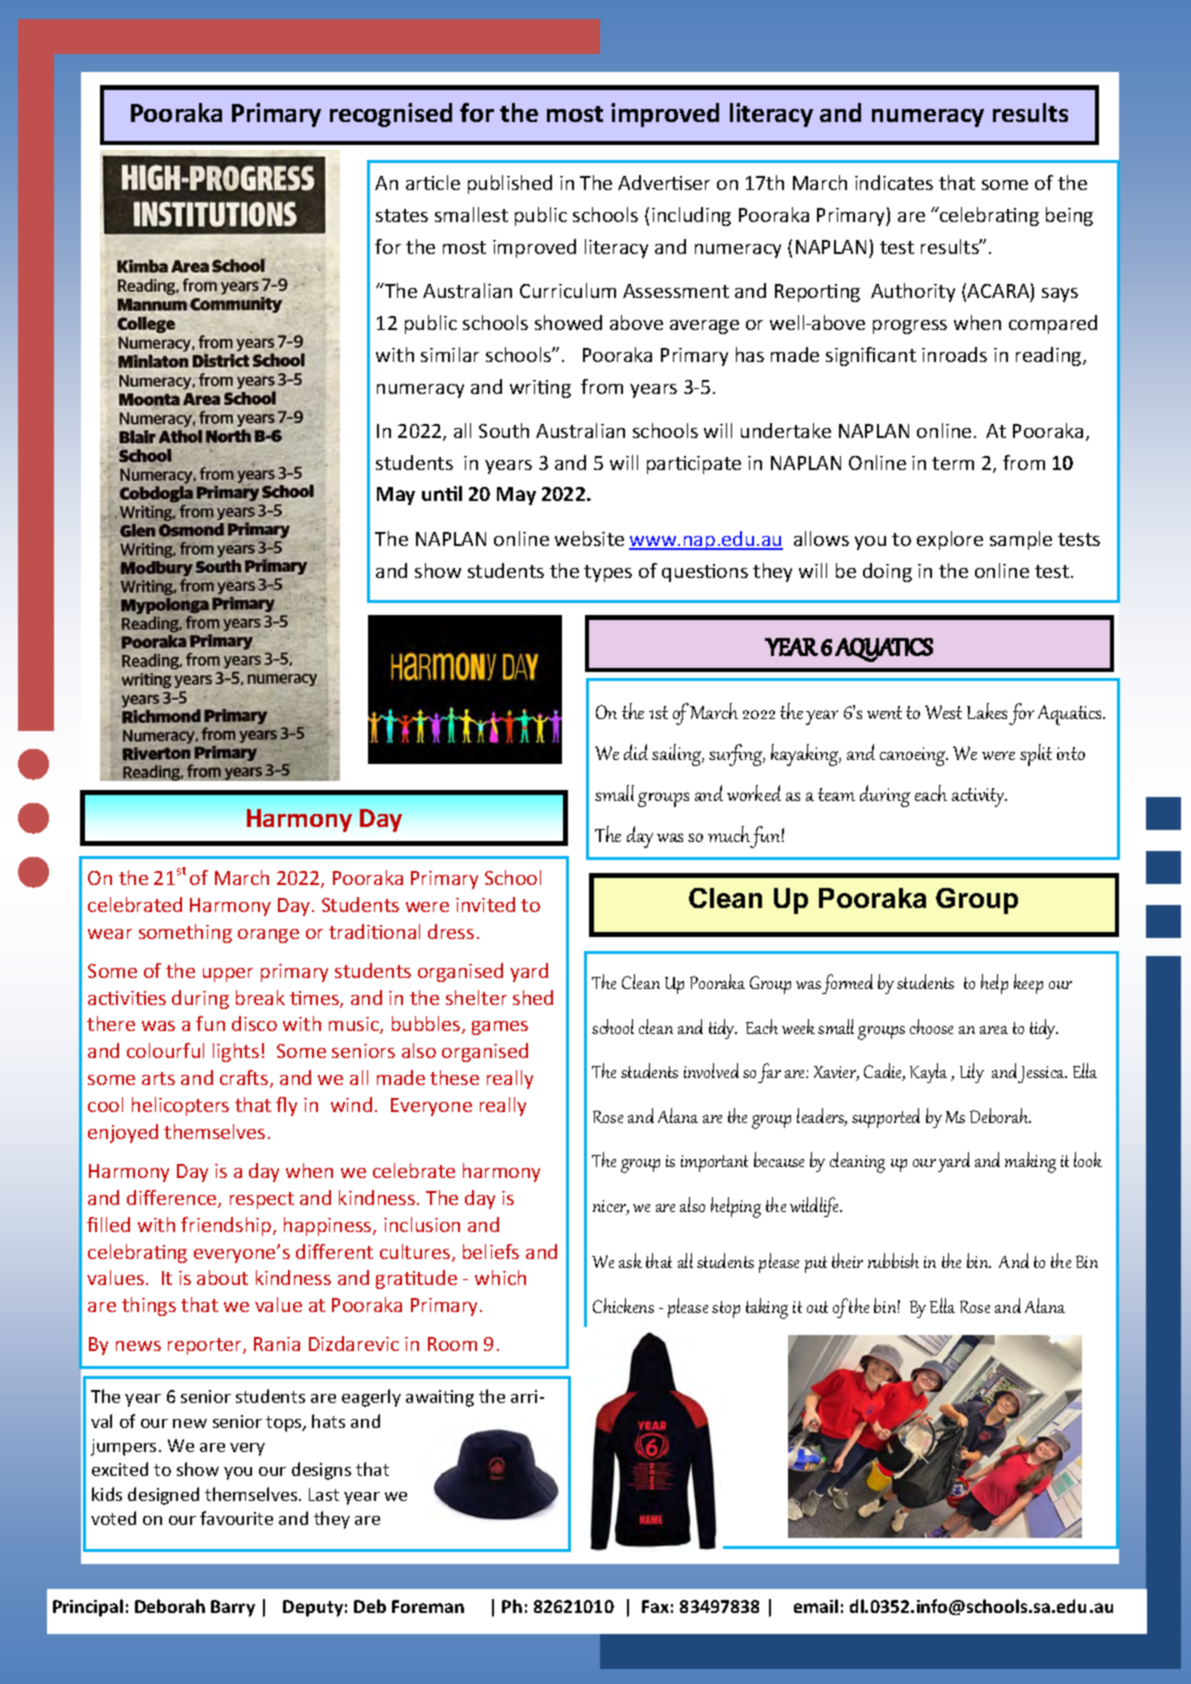 The height and width of the screenshot is (1684, 1191). I want to click on Chickens, so click(623, 1305).
